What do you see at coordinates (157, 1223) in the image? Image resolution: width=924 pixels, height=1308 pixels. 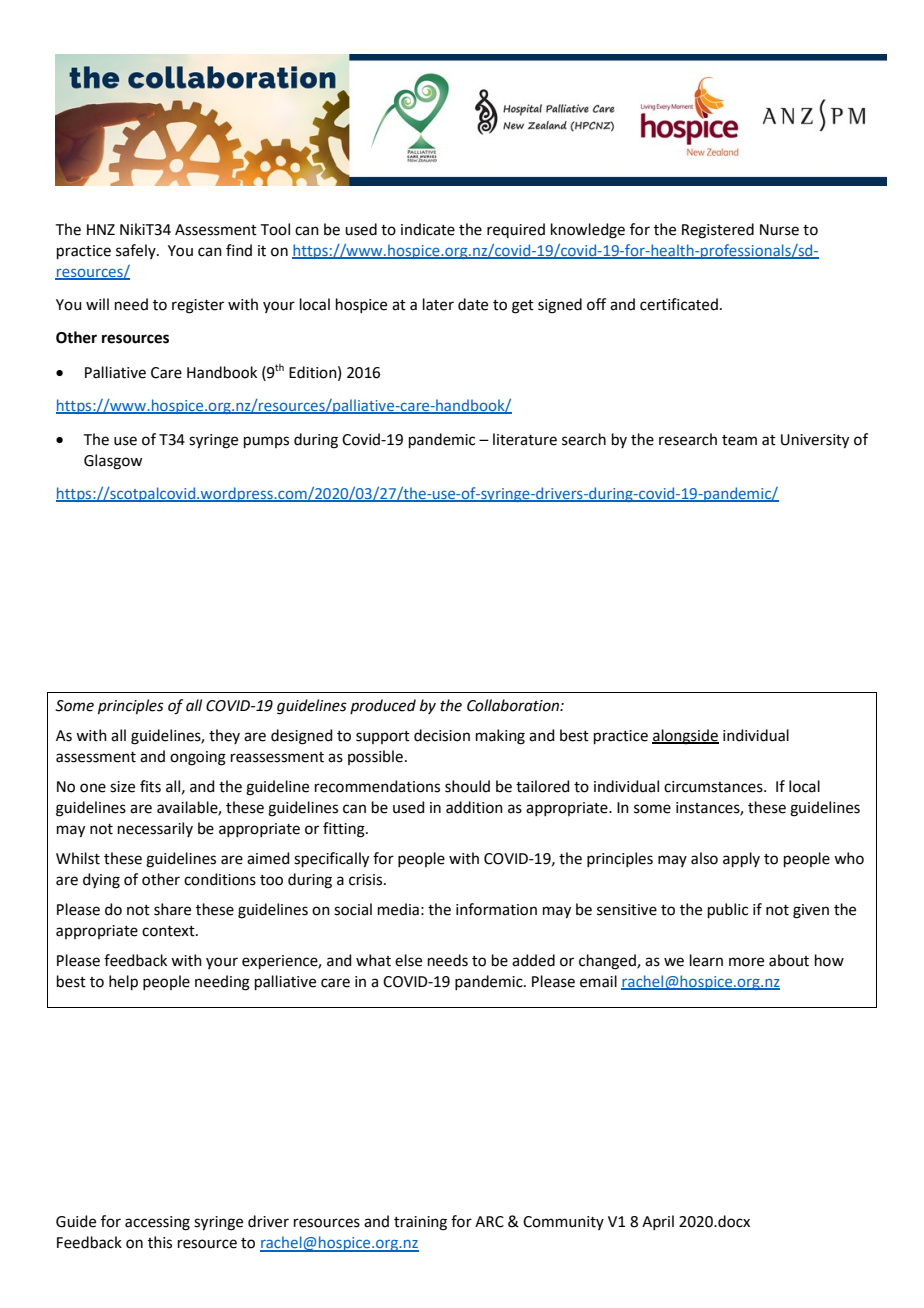 I see `accessing` at bounding box center [157, 1223].
